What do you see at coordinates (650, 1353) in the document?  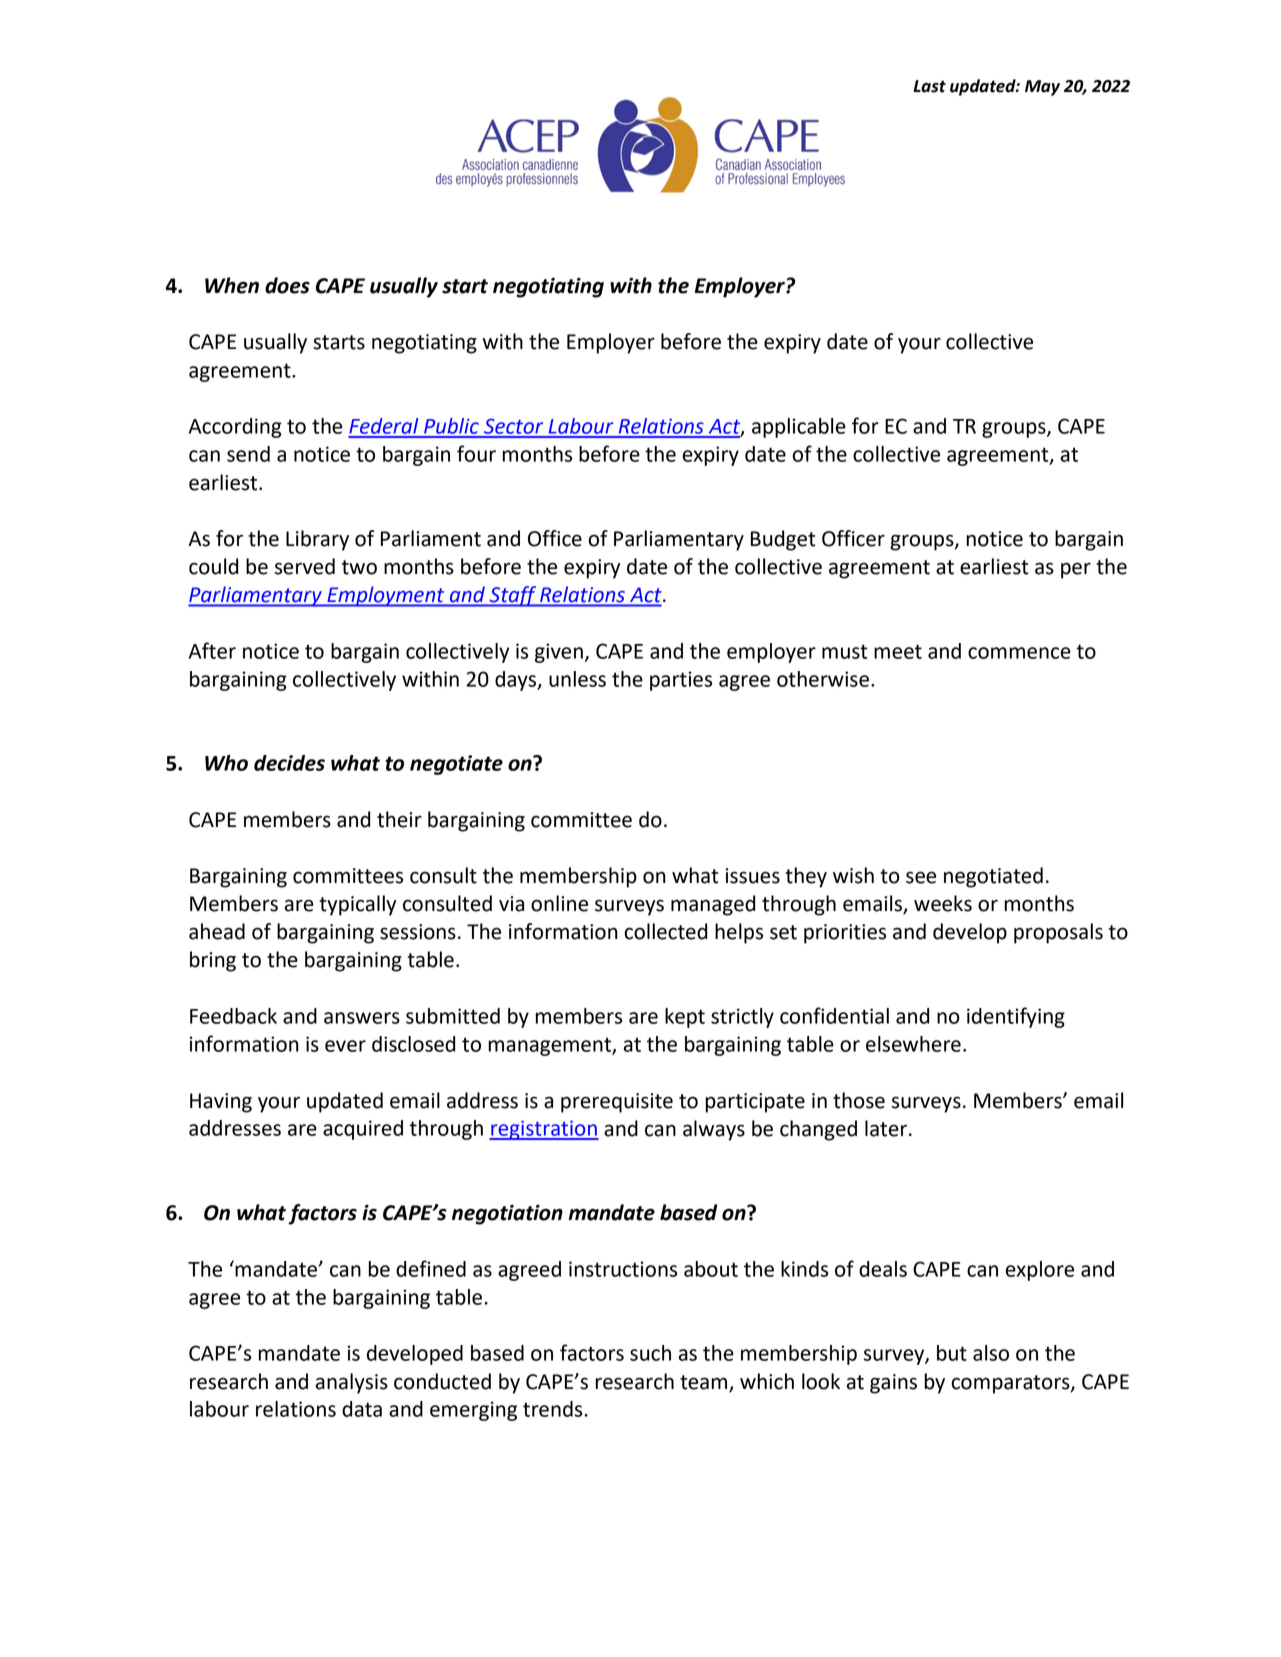 I see `such` at bounding box center [650, 1353].
